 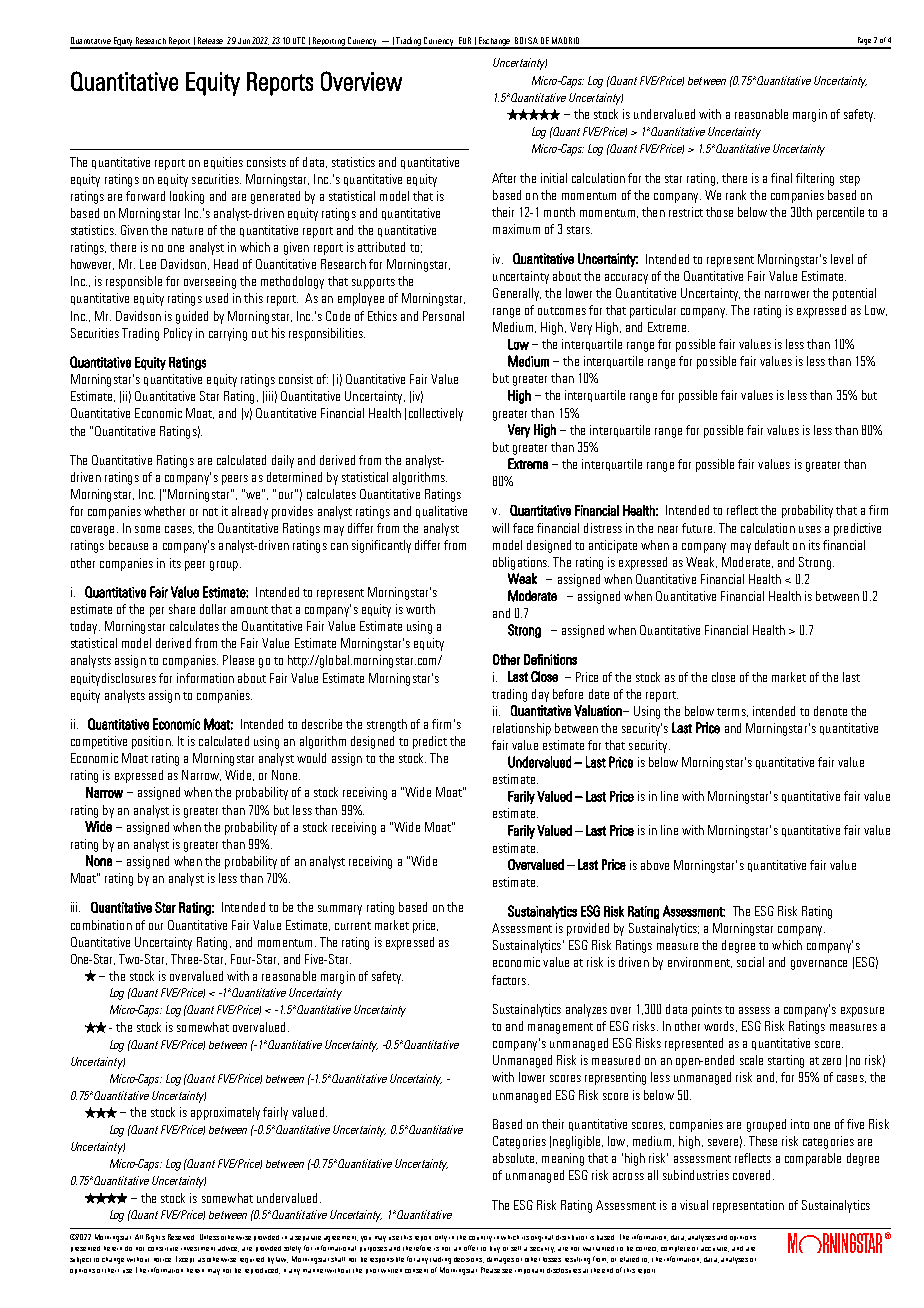 I want to click on terms, so click(x=732, y=712).
